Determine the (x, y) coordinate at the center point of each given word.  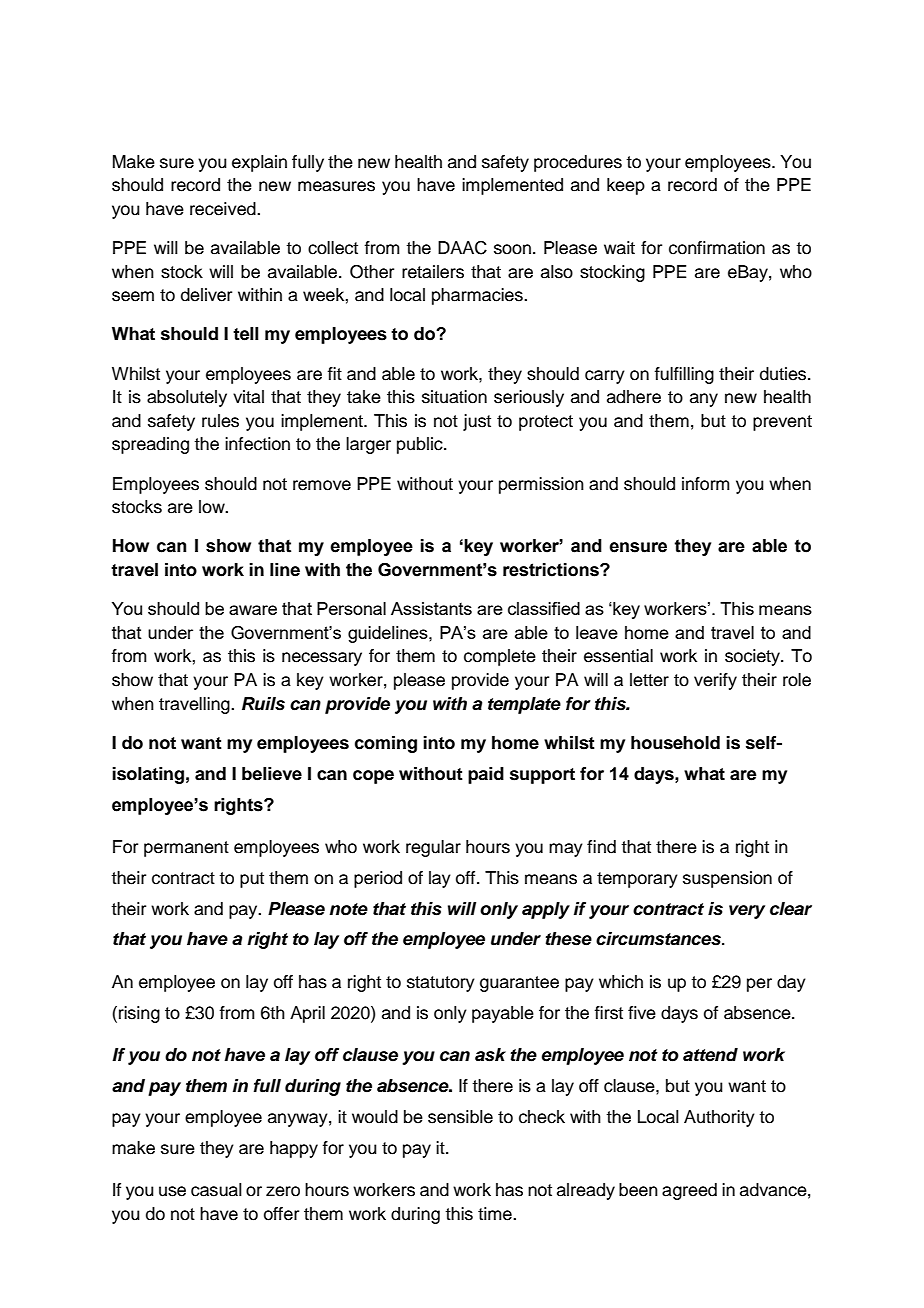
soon (512, 249)
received (224, 209)
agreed (689, 1191)
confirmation (717, 248)
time (496, 1214)
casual (216, 1190)
